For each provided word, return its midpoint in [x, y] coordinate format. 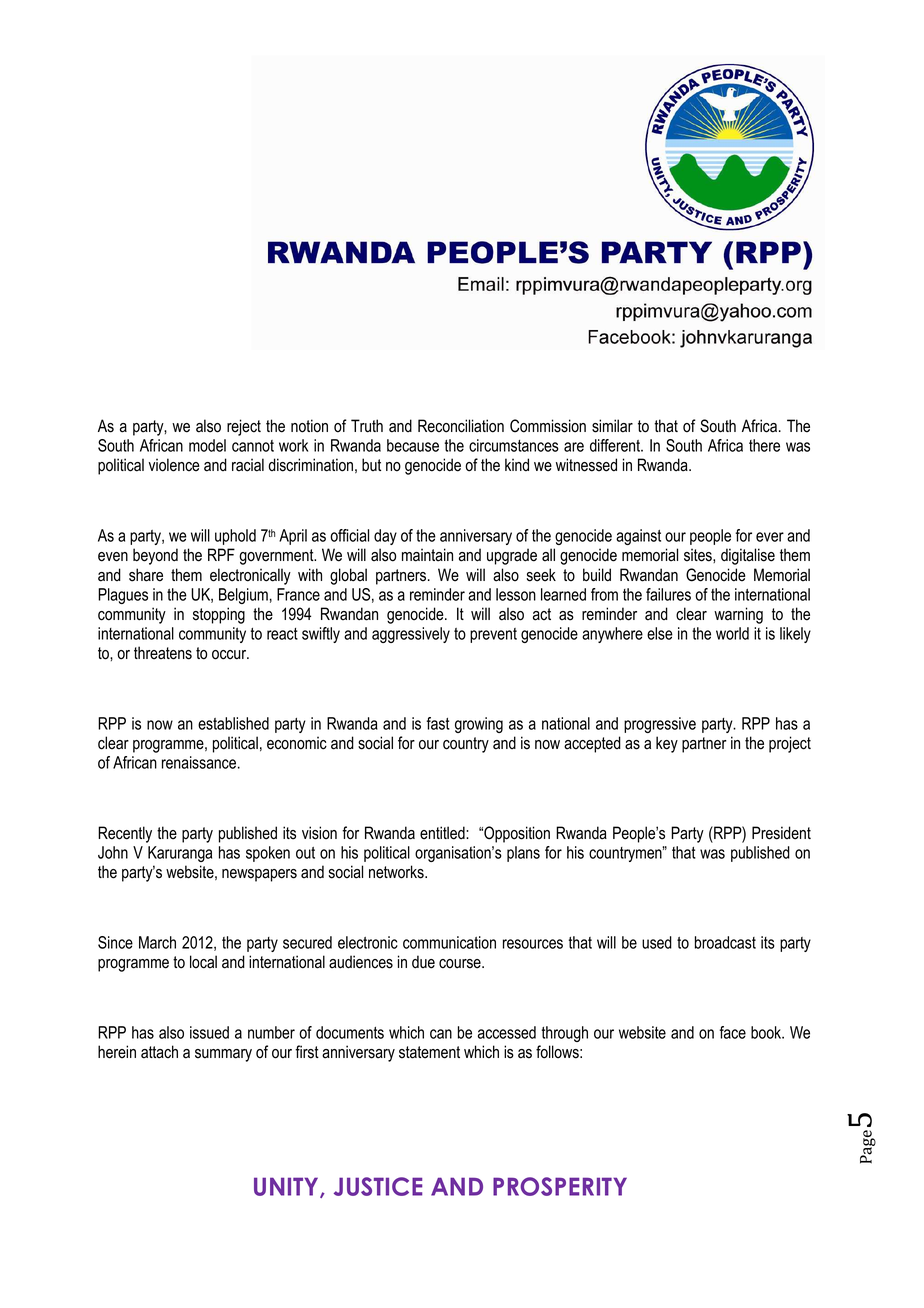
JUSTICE [378, 1186]
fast [438, 723]
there [764, 445]
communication [449, 942]
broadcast [725, 942]
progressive [660, 725]
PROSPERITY [560, 1186]
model [207, 445]
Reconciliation [461, 426]
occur [230, 655]
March [157, 942]
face [732, 1032]
